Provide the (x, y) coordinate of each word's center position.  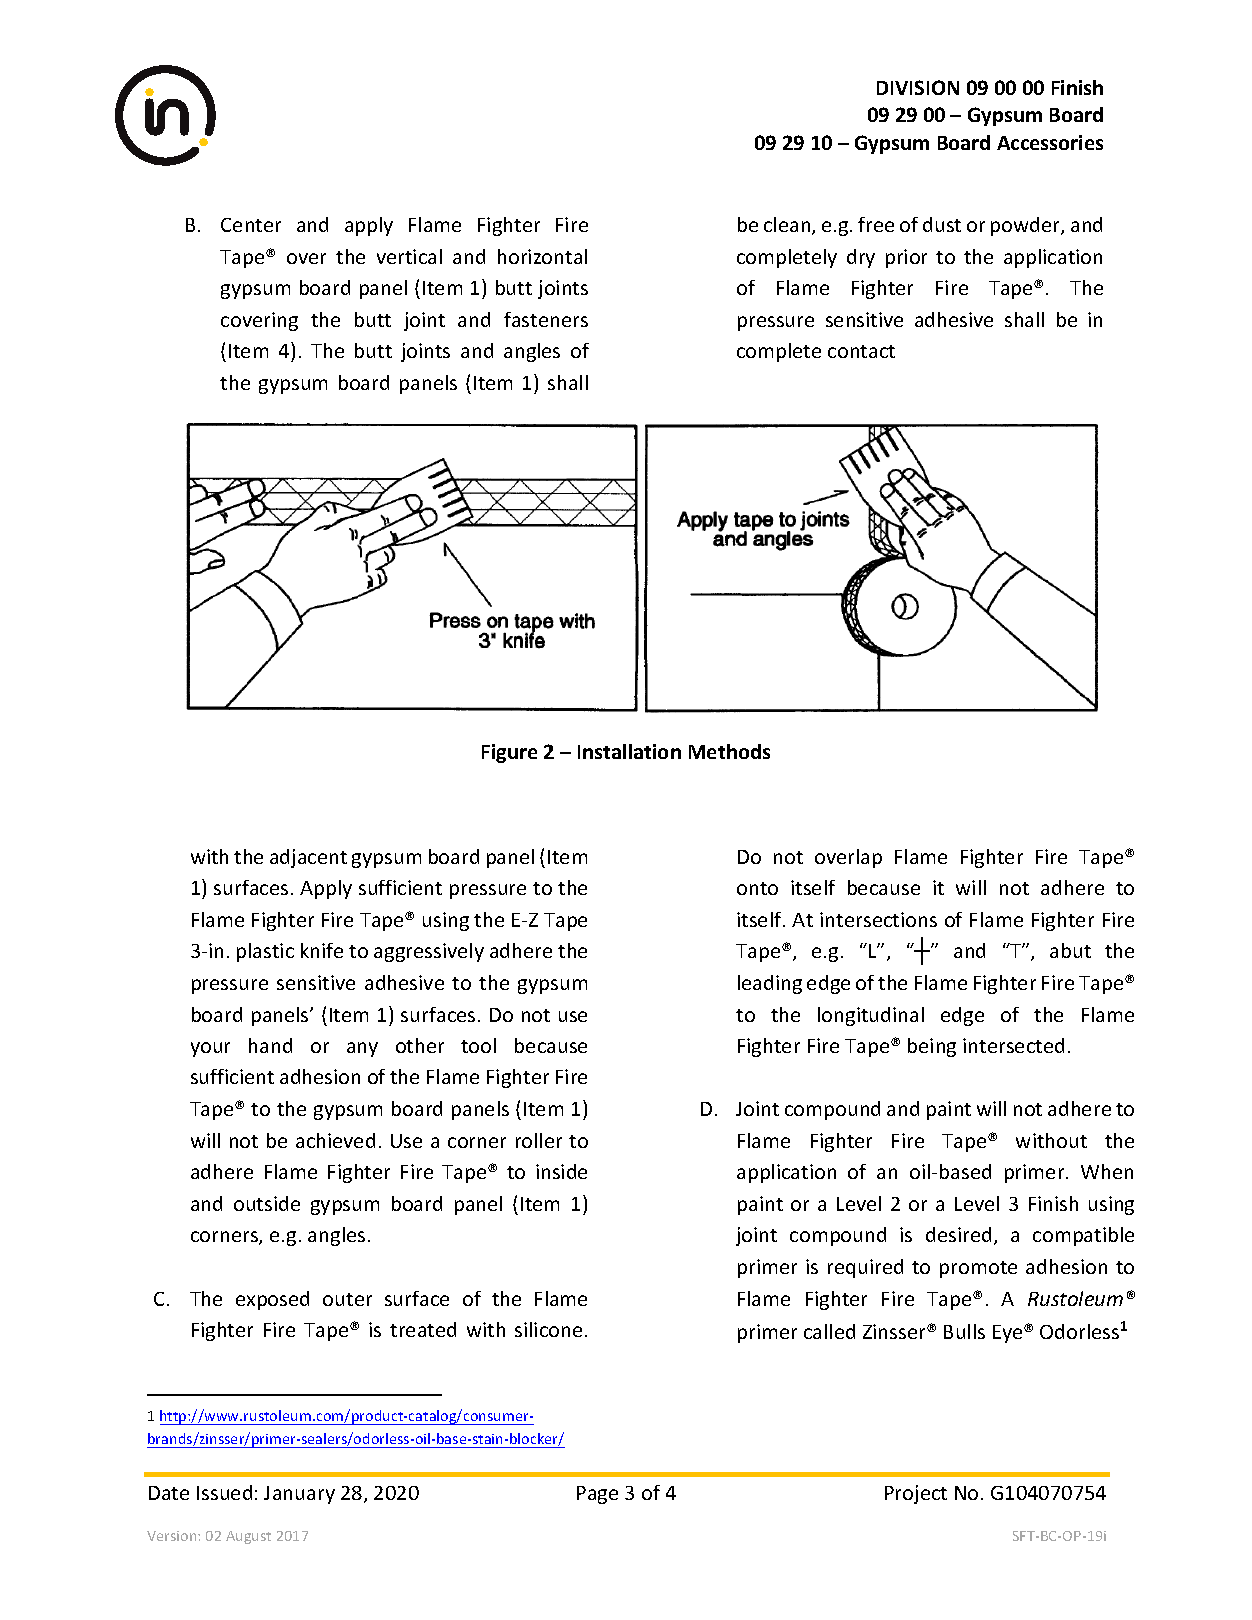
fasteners (546, 319)
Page (597, 1495)
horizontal (542, 256)
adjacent (308, 858)
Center (251, 225)
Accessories (1050, 142)
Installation (629, 751)
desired (958, 1234)
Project (916, 1494)
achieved (335, 1140)
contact (861, 351)
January (299, 1495)
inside (561, 1171)
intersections (878, 919)
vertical (409, 256)
